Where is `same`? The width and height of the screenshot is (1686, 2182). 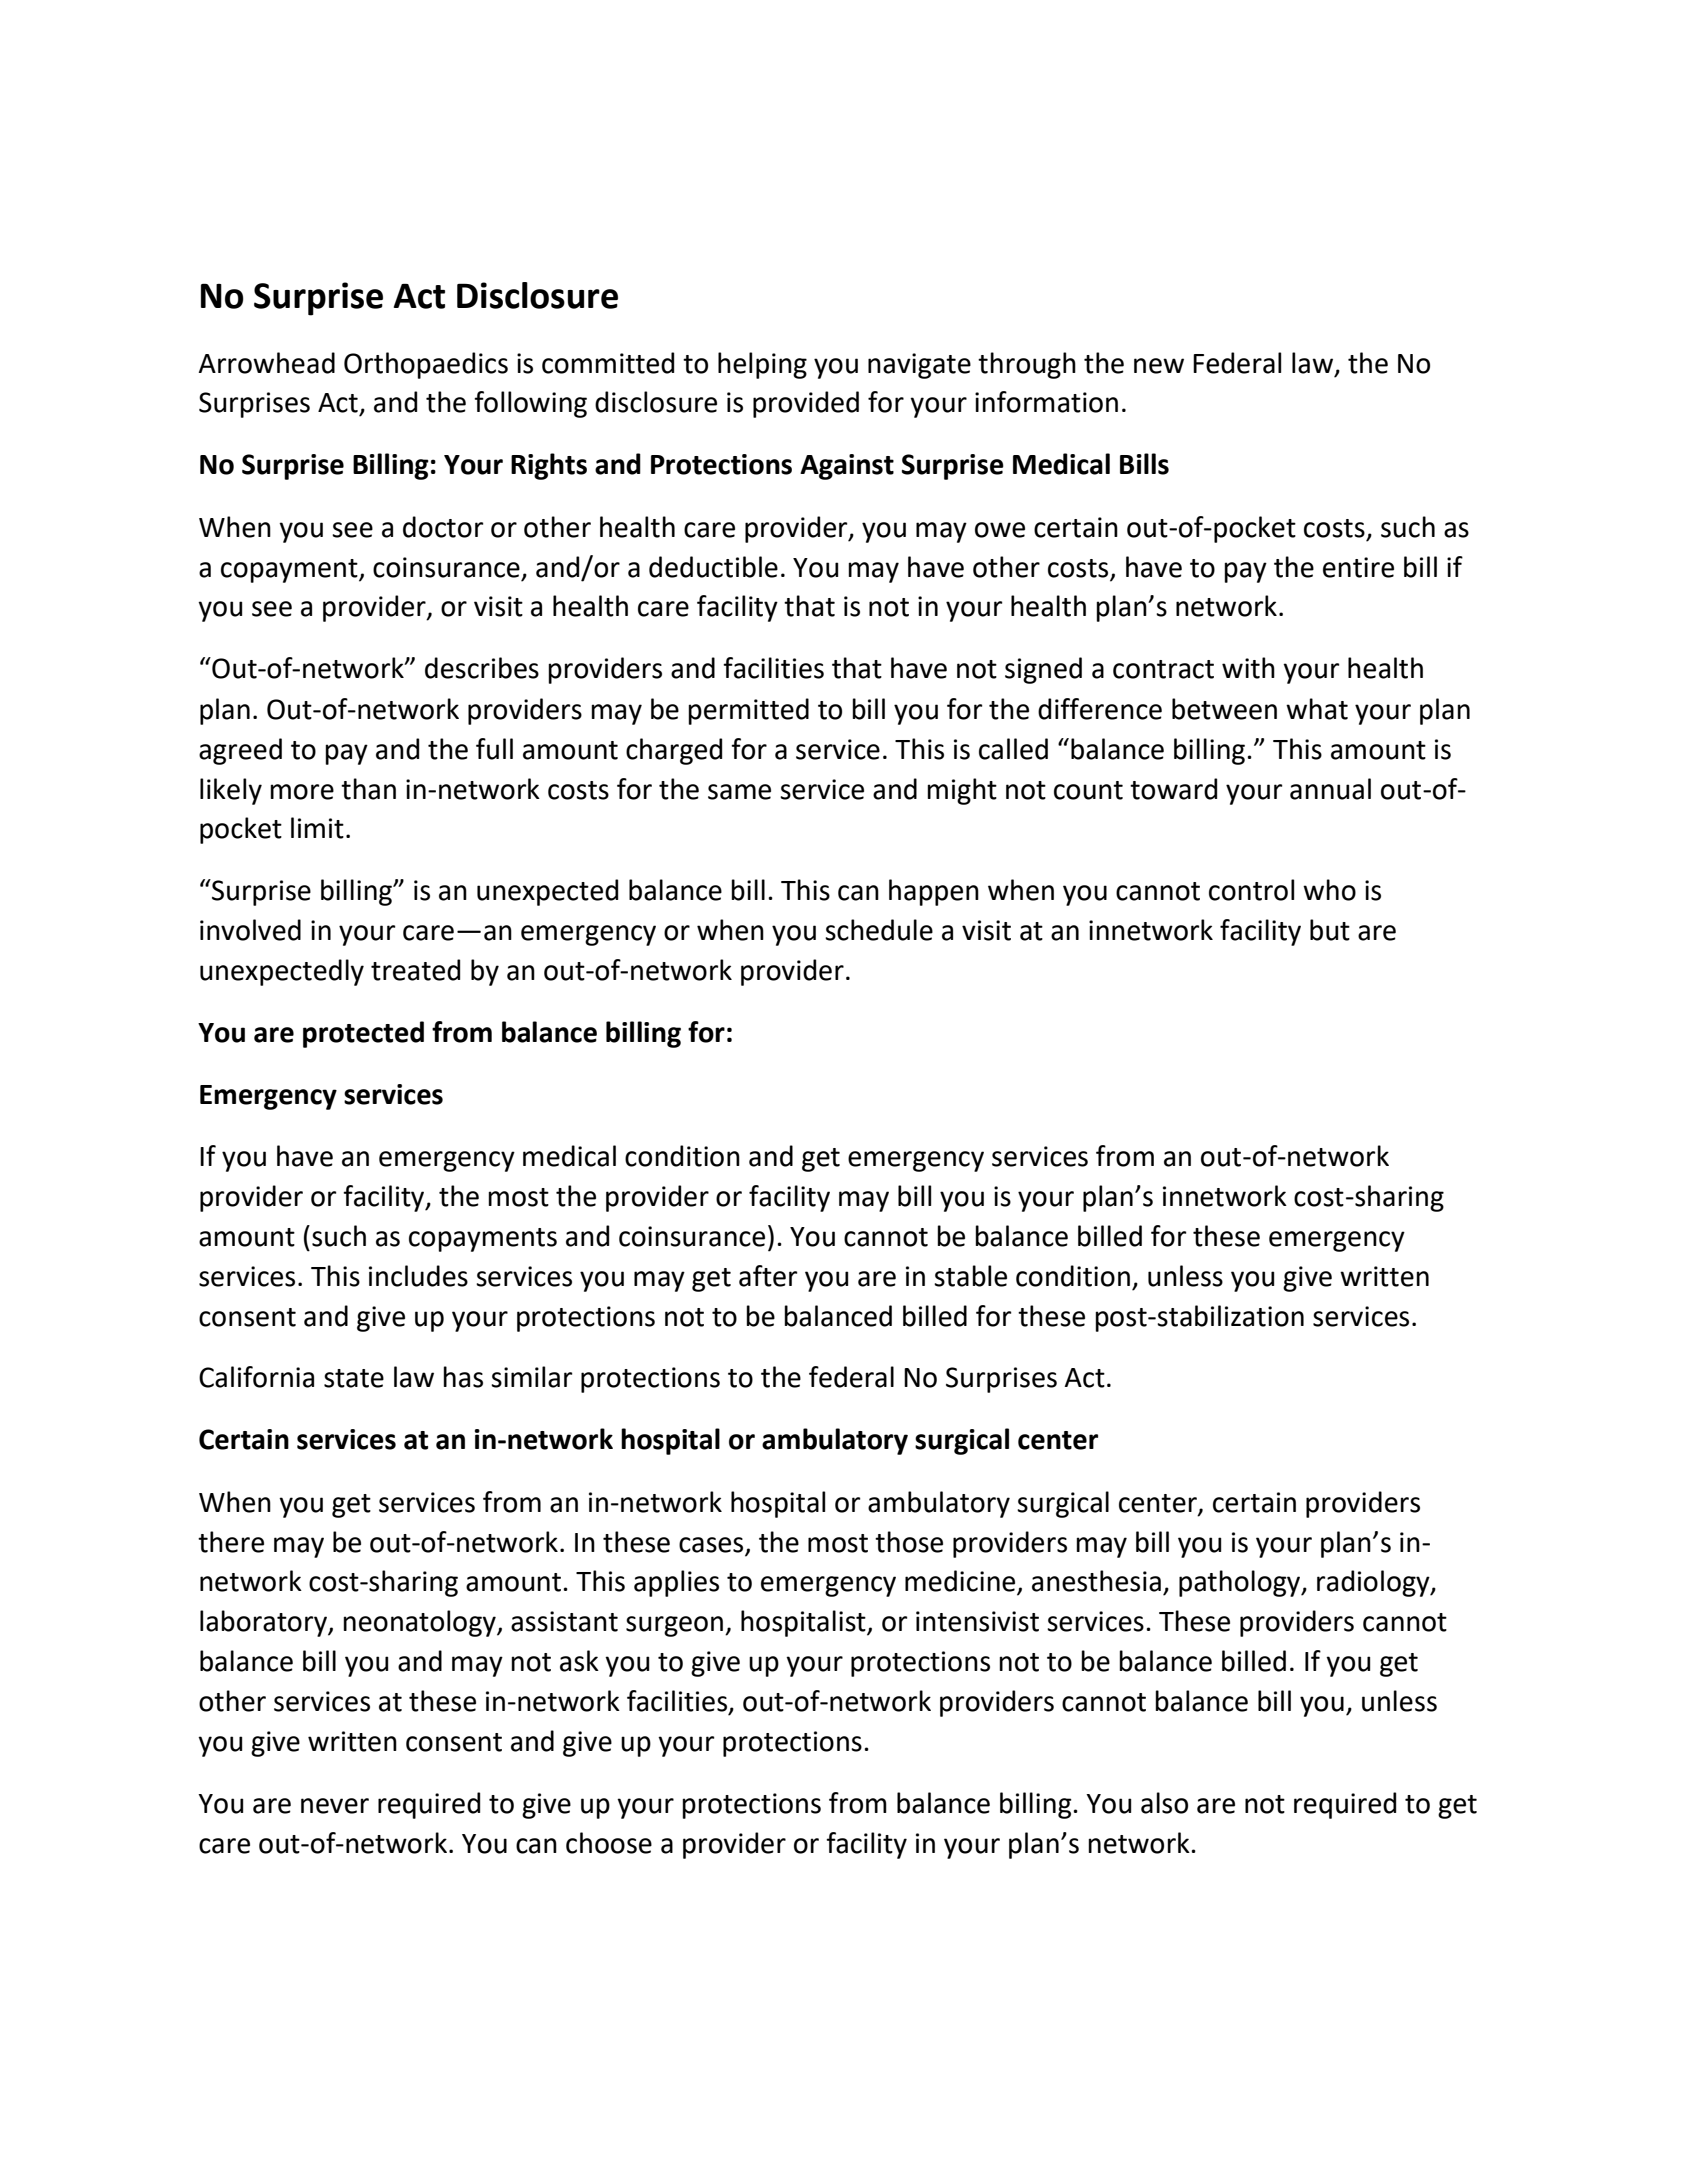
same is located at coordinates (739, 792).
